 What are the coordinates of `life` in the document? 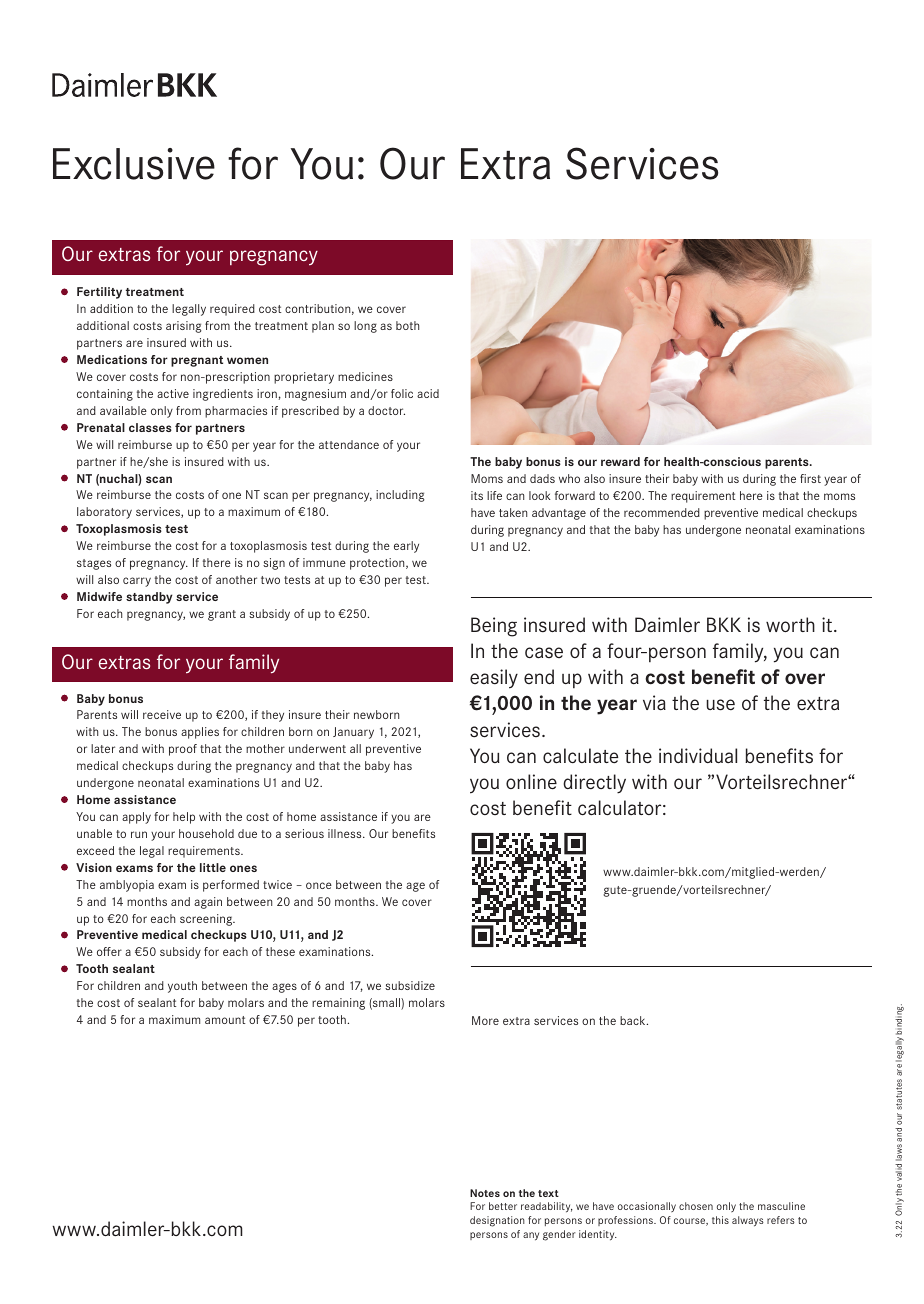 It's located at (494, 495).
